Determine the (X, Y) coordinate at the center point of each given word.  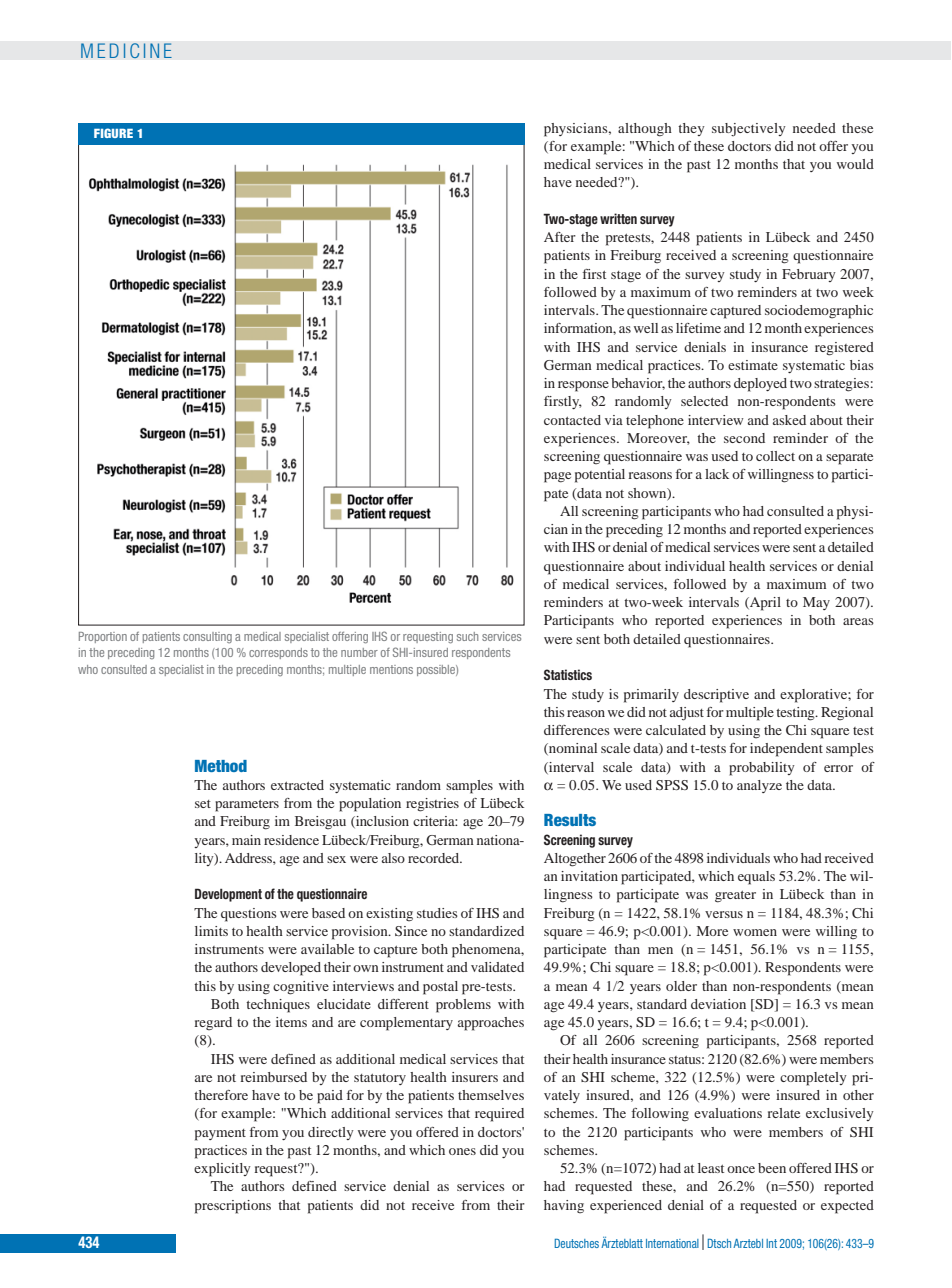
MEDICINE (126, 51)
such (467, 636)
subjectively (749, 129)
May (816, 603)
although (645, 130)
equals (756, 878)
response (583, 386)
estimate (753, 365)
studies (437, 913)
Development (228, 895)
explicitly (222, 1170)
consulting (207, 637)
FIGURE (113, 133)
